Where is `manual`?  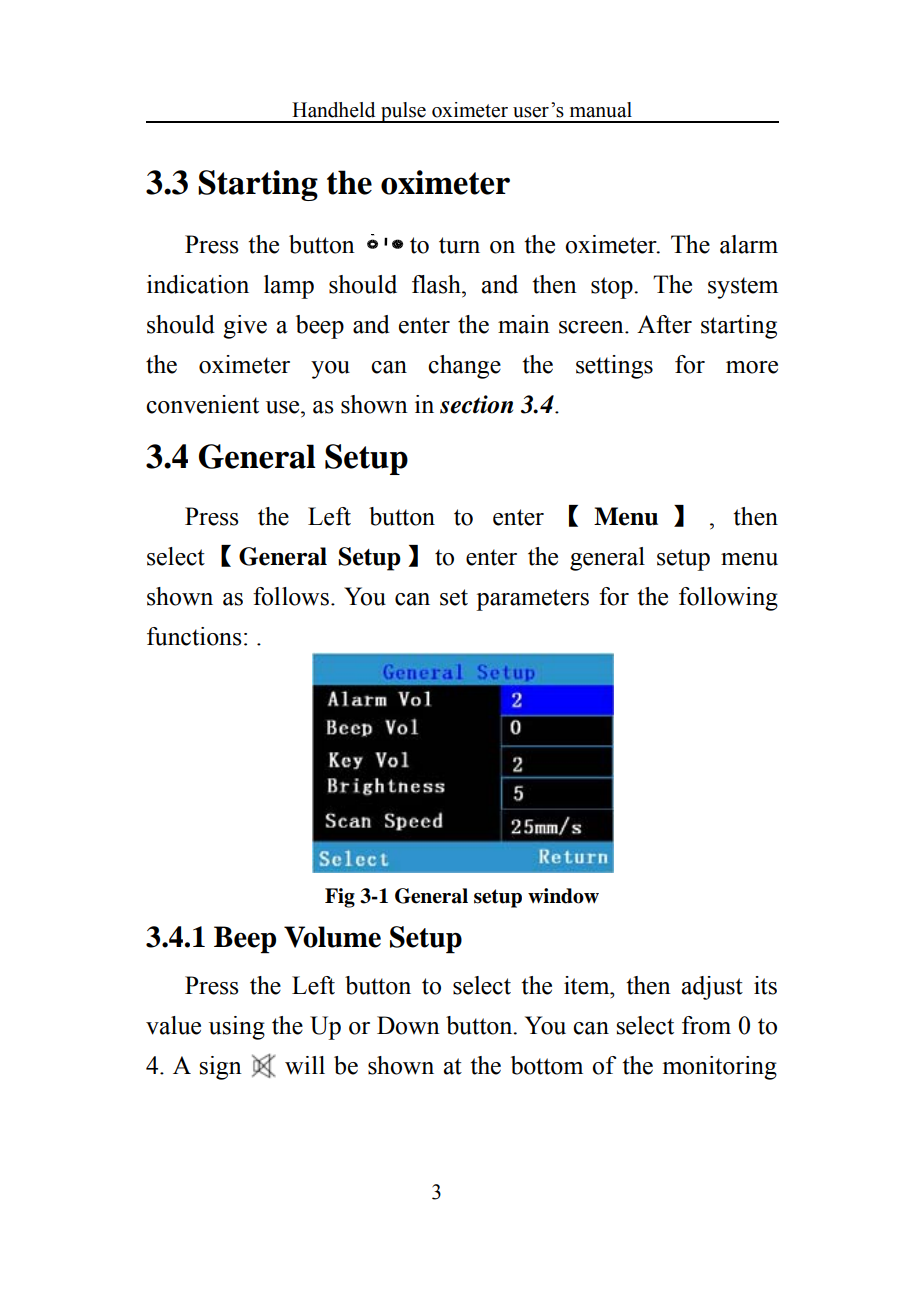
manual is located at coordinates (601, 110).
